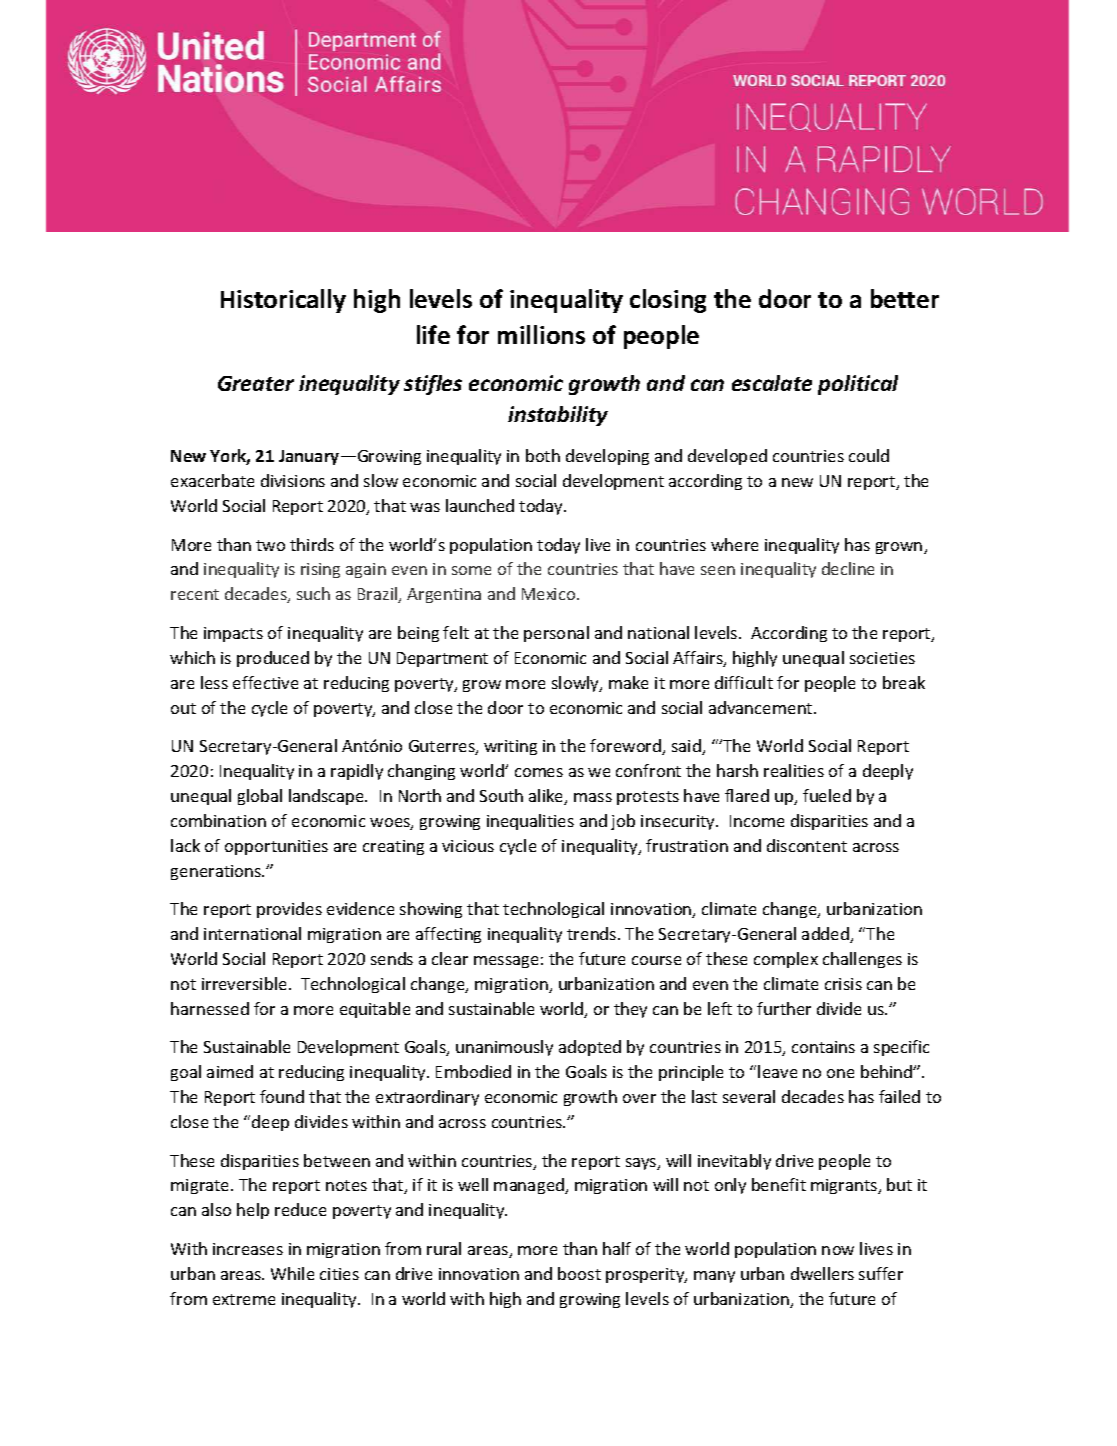 This screenshot has height=1446, width=1117. Describe the element at coordinates (541, 334) in the screenshot. I see `millions` at that location.
